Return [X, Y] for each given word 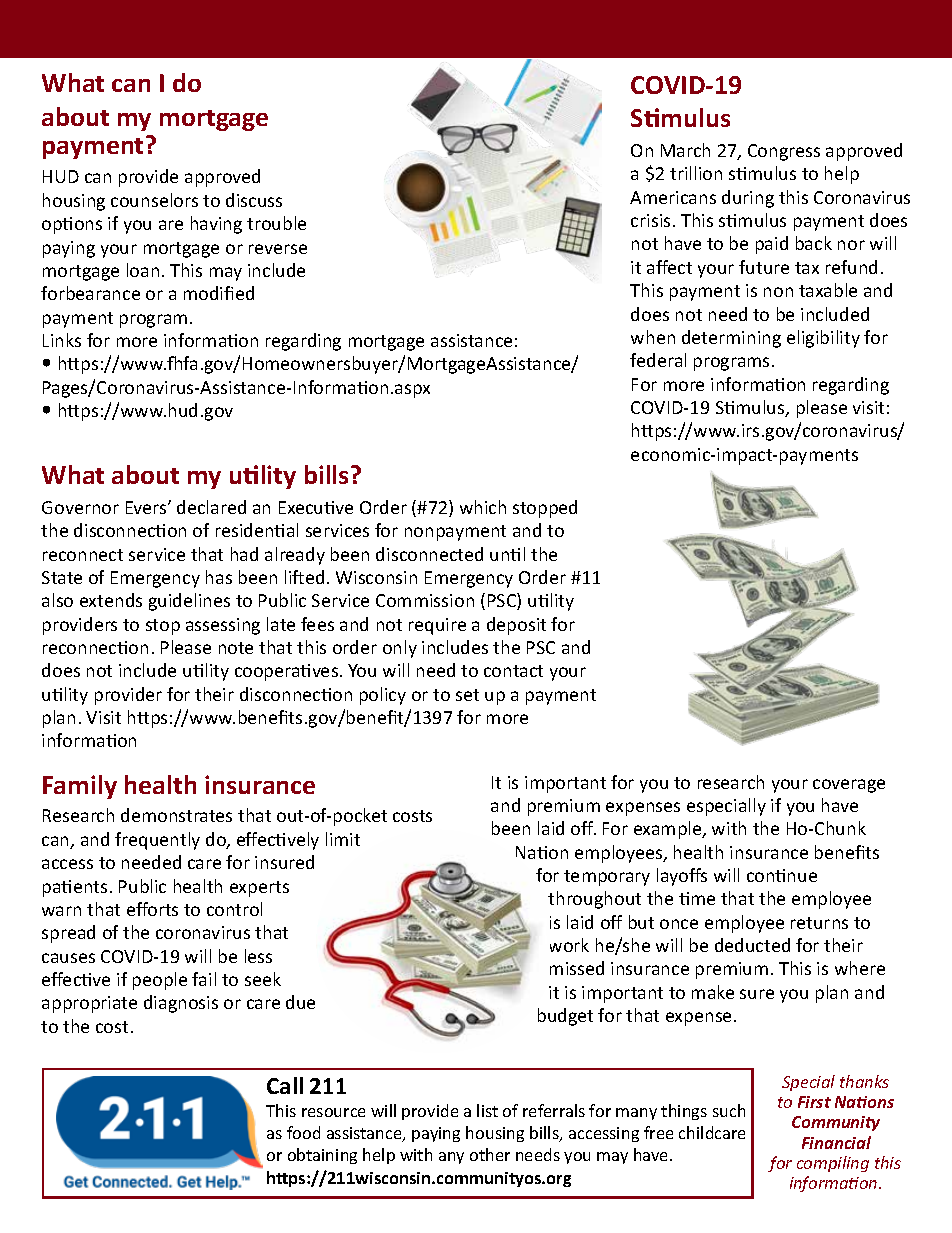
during [748, 199]
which [483, 507]
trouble [276, 223]
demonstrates [176, 815]
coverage [849, 786]
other [490, 1154]
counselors [154, 200]
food [303, 1132]
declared [211, 507]
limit [343, 839]
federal [658, 360]
